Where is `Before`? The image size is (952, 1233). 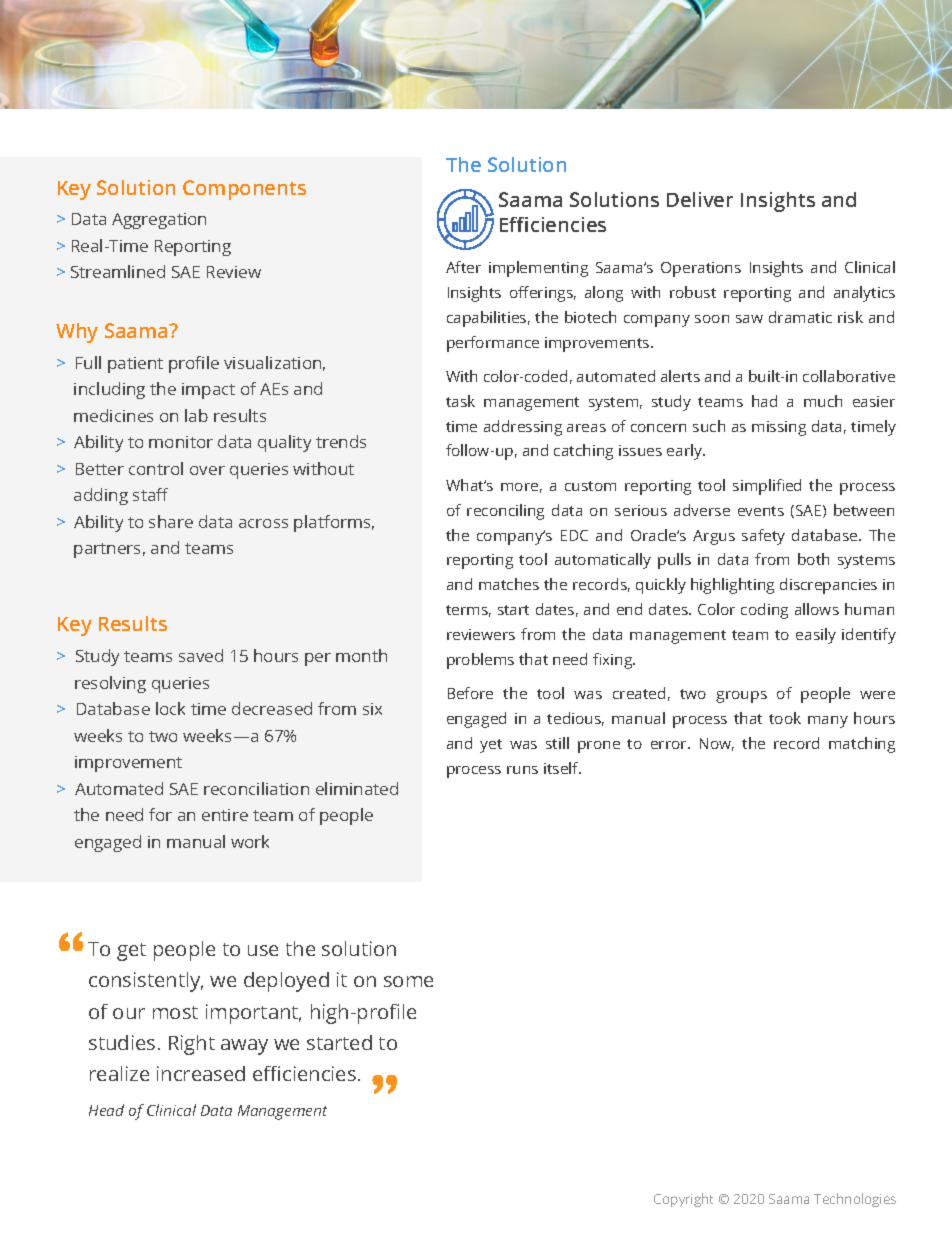 Before is located at coordinates (470, 693).
